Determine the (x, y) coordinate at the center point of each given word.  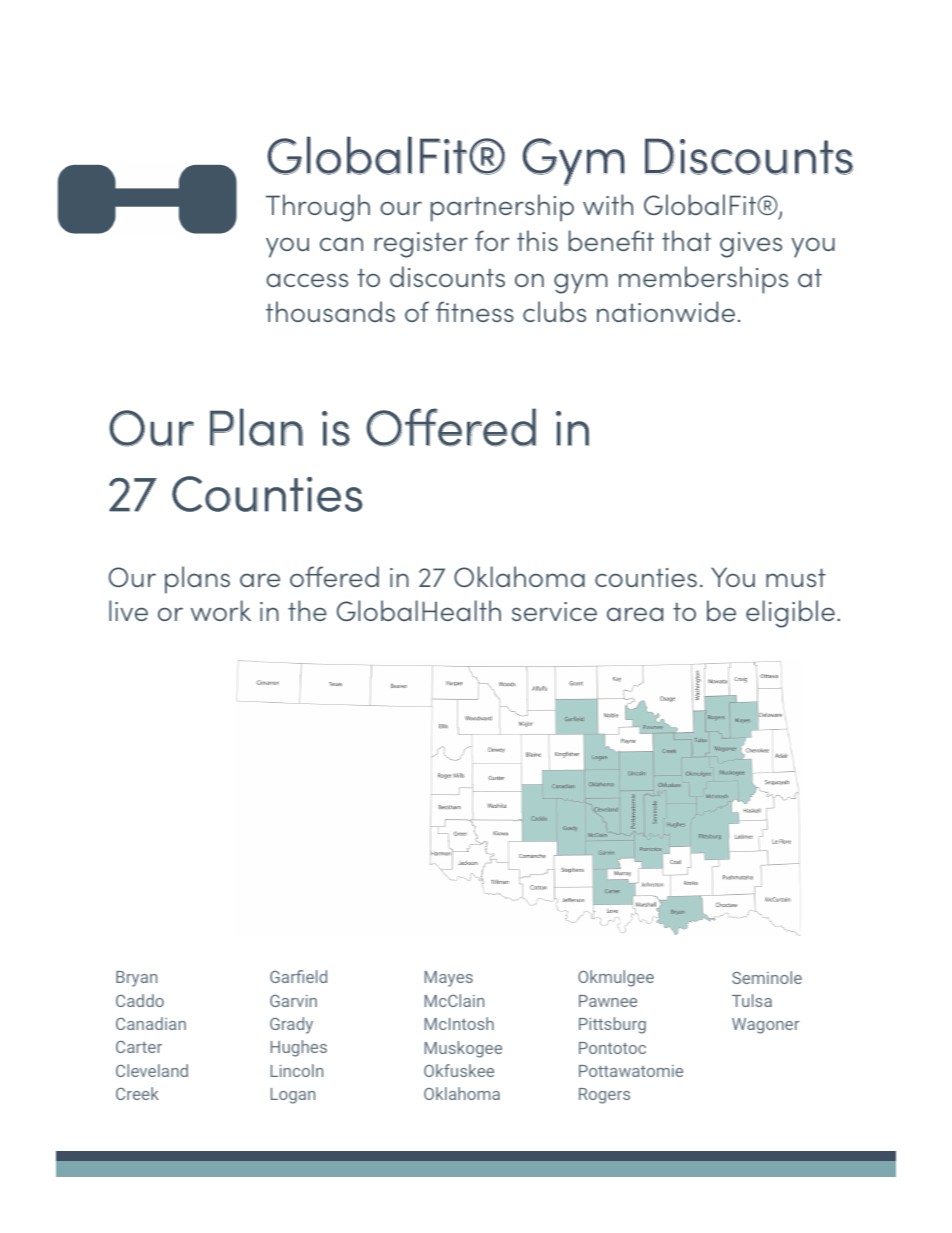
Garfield (298, 976)
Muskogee (463, 1049)
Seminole (767, 977)
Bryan (136, 979)
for (492, 240)
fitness (475, 311)
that (686, 240)
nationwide (666, 311)
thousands (330, 311)
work (221, 610)
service (554, 611)
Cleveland (152, 1070)
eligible (790, 614)
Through (318, 208)
